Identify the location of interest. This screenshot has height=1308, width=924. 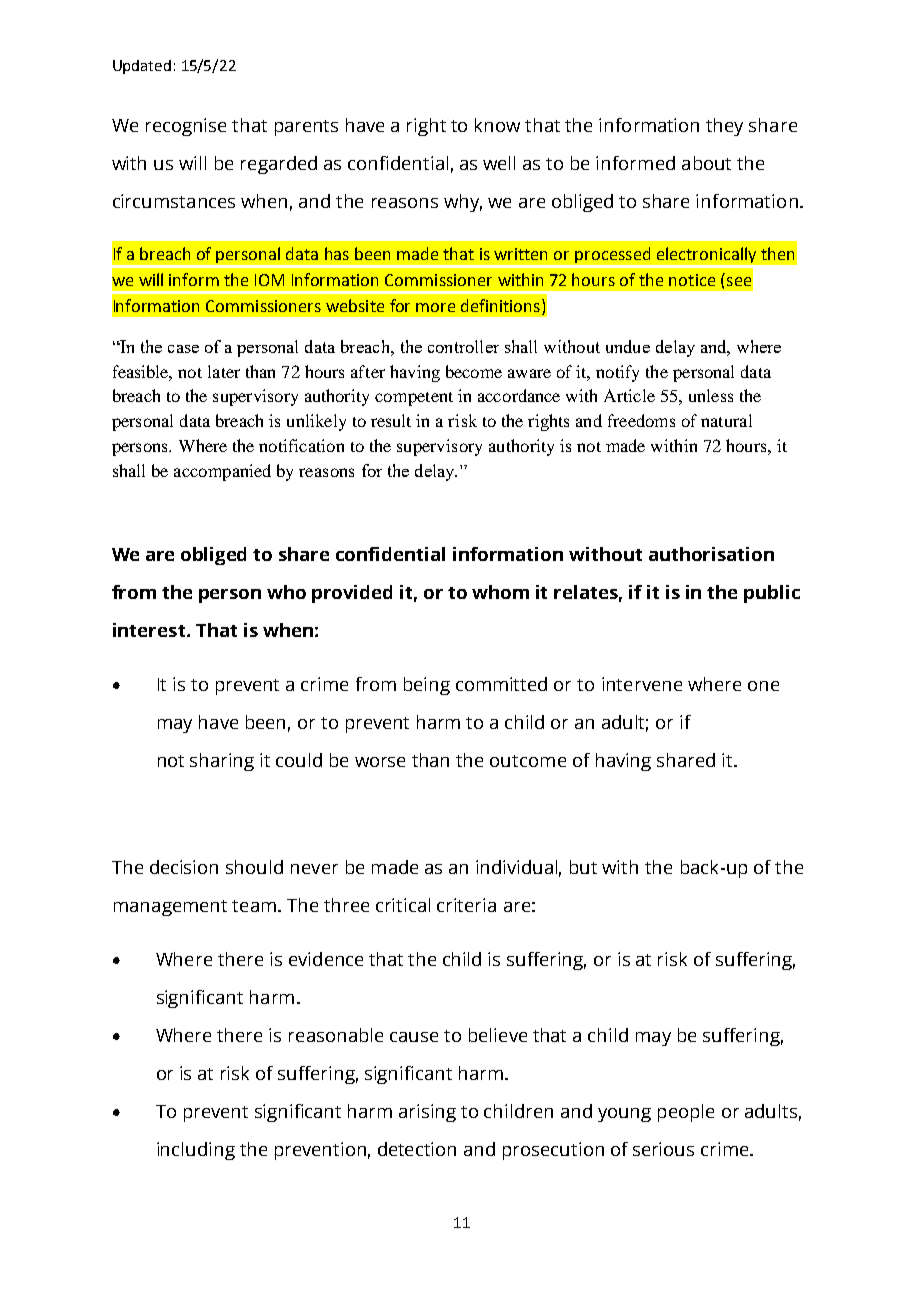
(150, 630).
